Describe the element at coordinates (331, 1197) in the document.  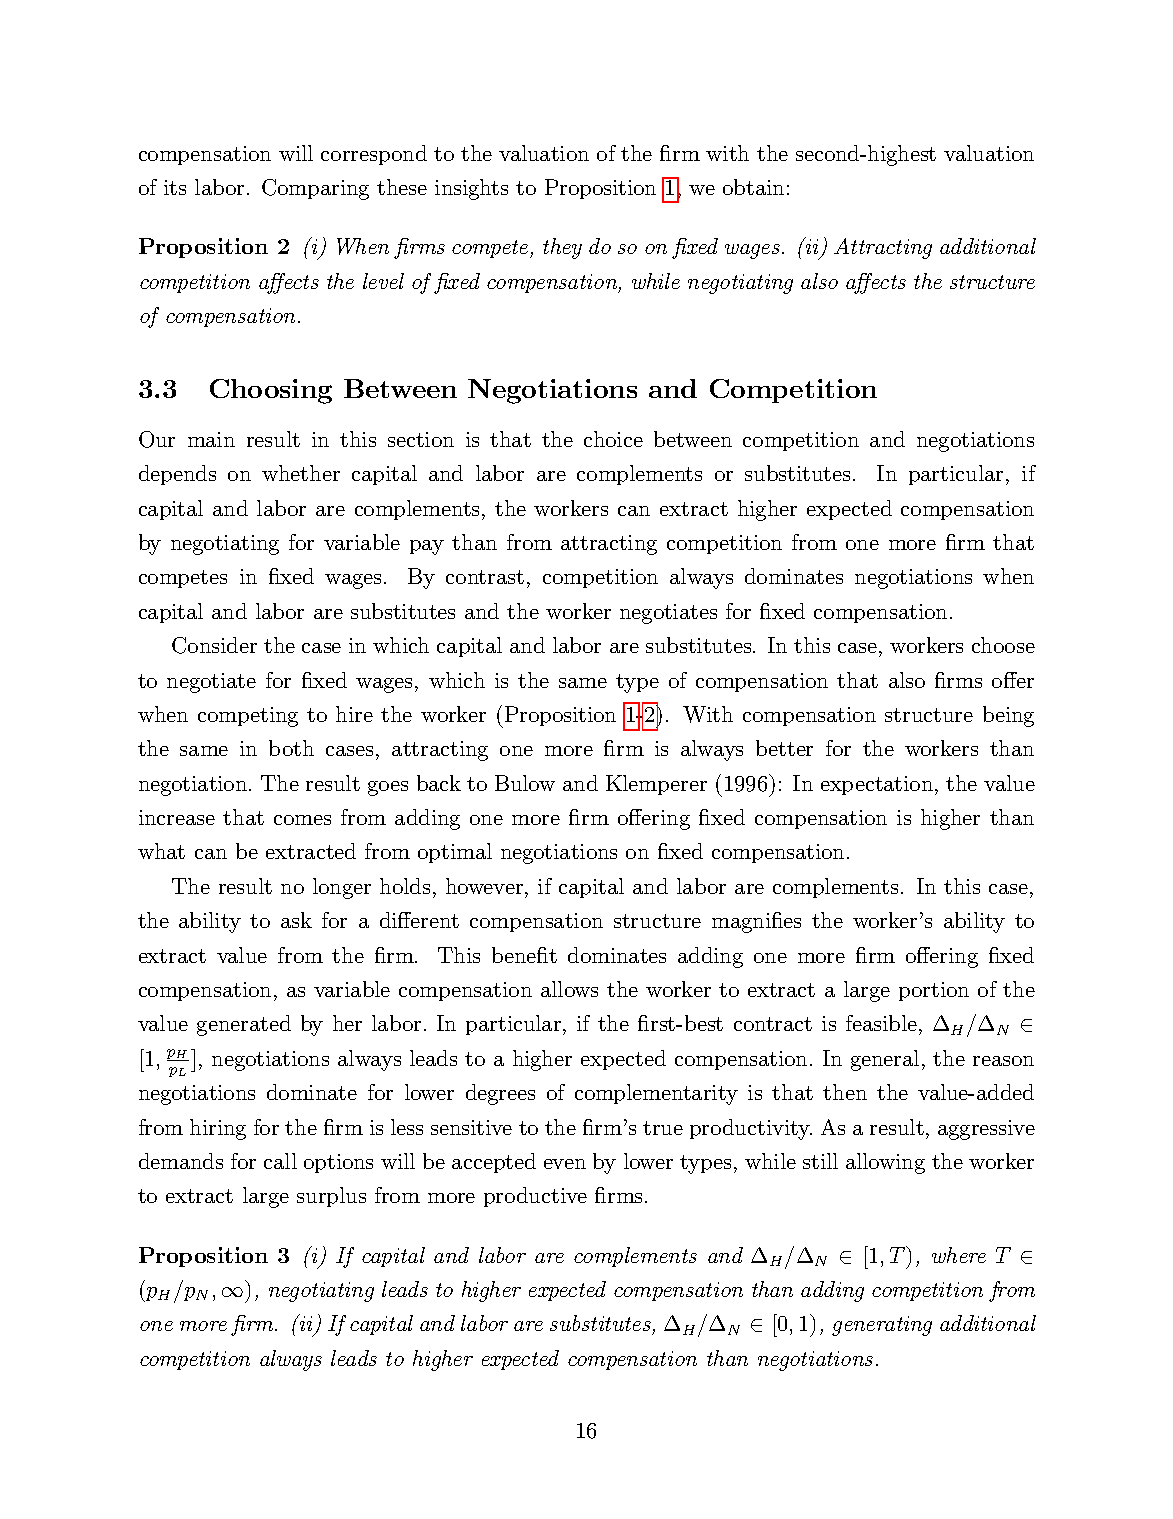
I see `surplus` at that location.
